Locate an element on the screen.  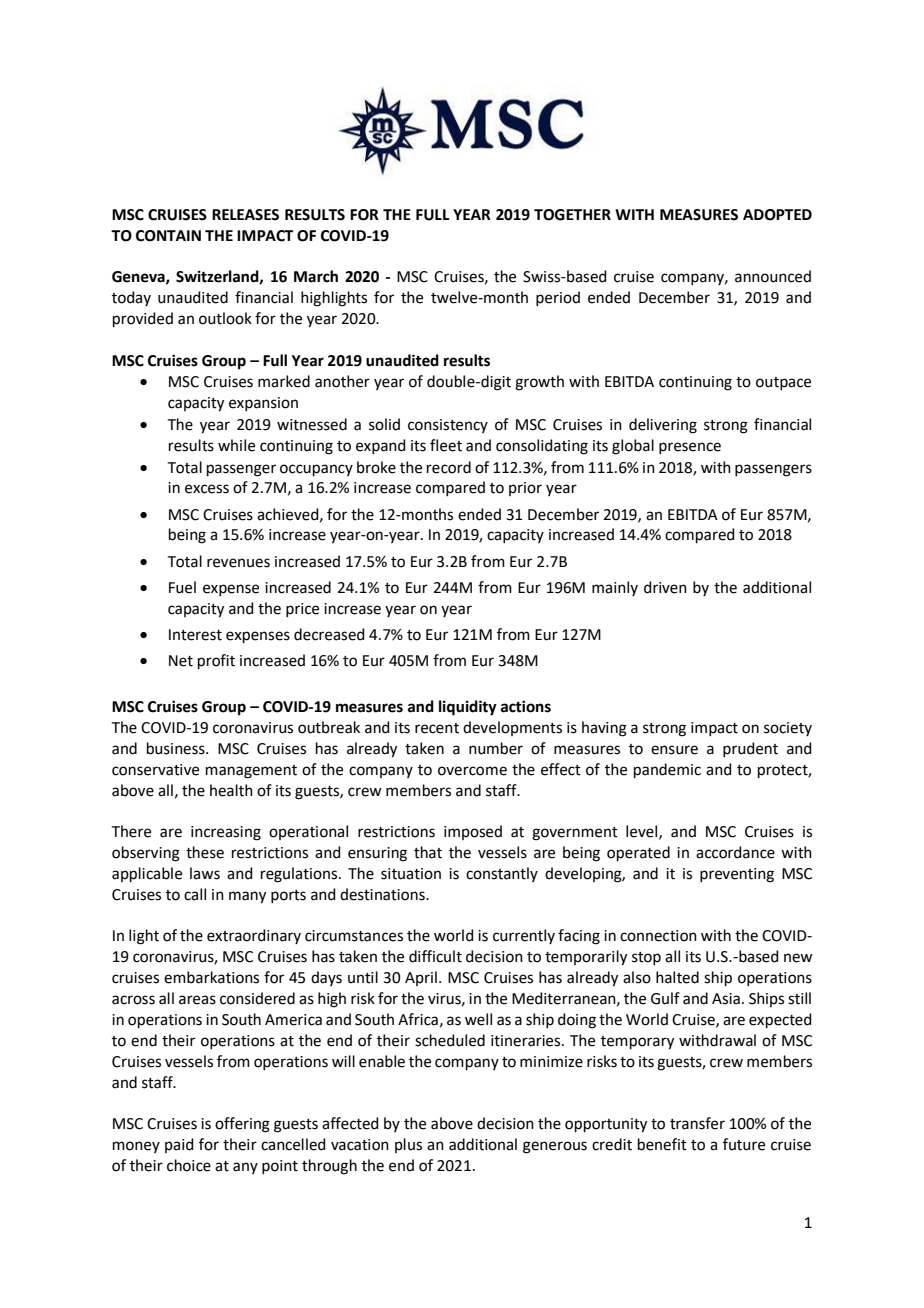
imposed is located at coordinates (473, 832).
